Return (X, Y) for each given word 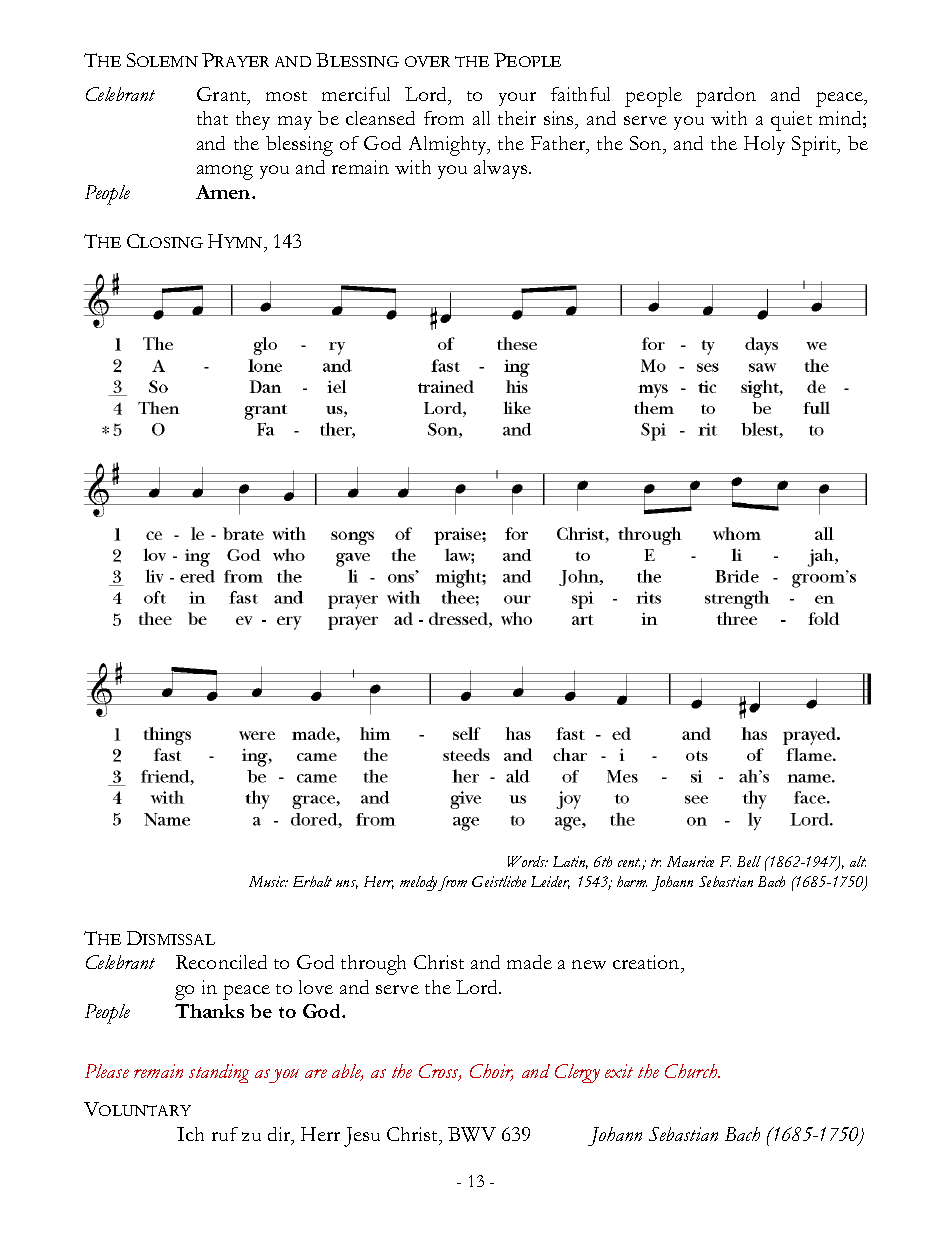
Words (528, 861)
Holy (764, 145)
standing (219, 1073)
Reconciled (221, 962)
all (481, 118)
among (225, 172)
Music (268, 881)
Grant (223, 95)
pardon (726, 97)
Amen (224, 192)
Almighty (449, 146)
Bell (749, 861)
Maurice (690, 861)
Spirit (816, 146)
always (502, 169)
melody (419, 883)
